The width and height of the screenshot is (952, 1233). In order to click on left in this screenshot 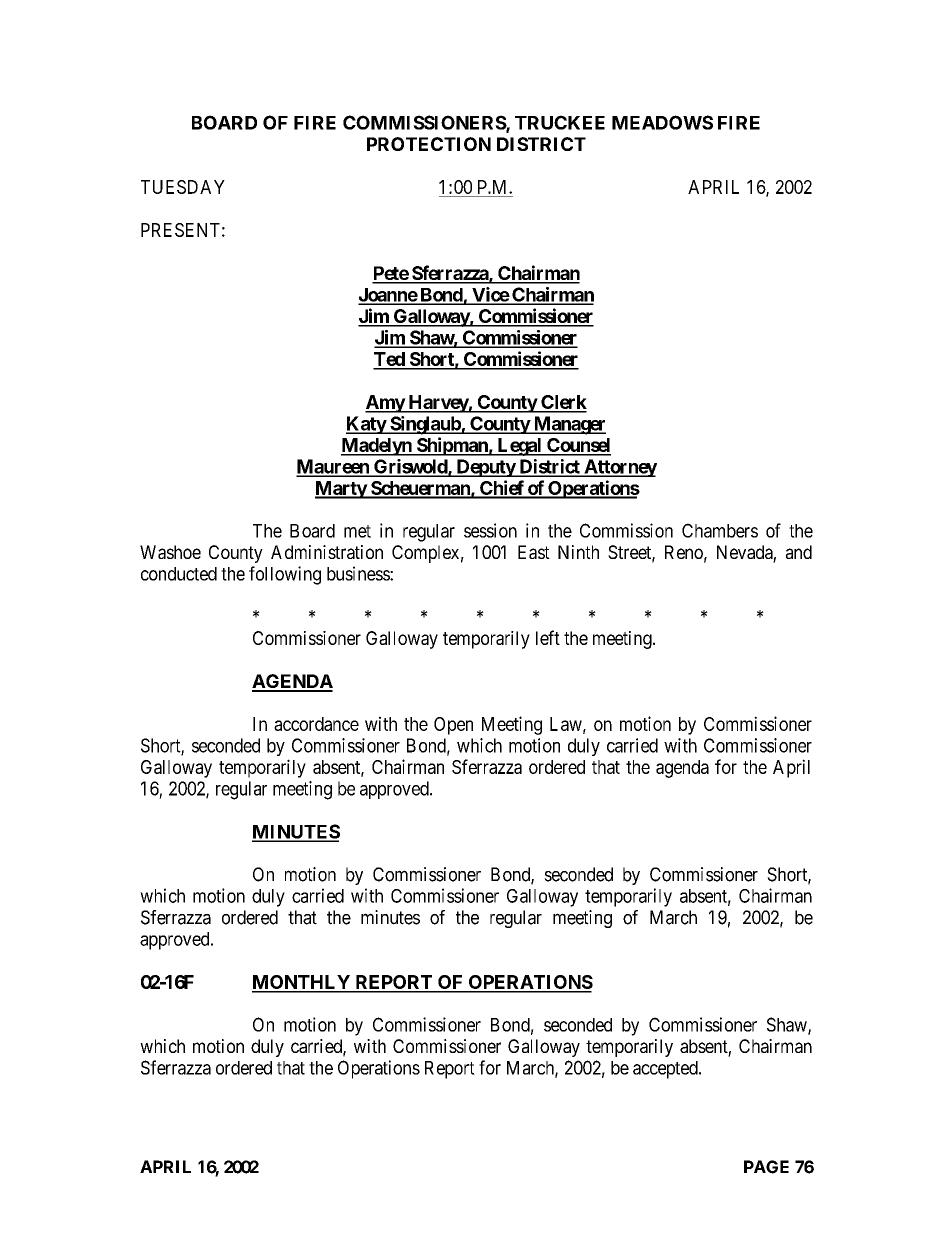, I will do `click(548, 637)`.
